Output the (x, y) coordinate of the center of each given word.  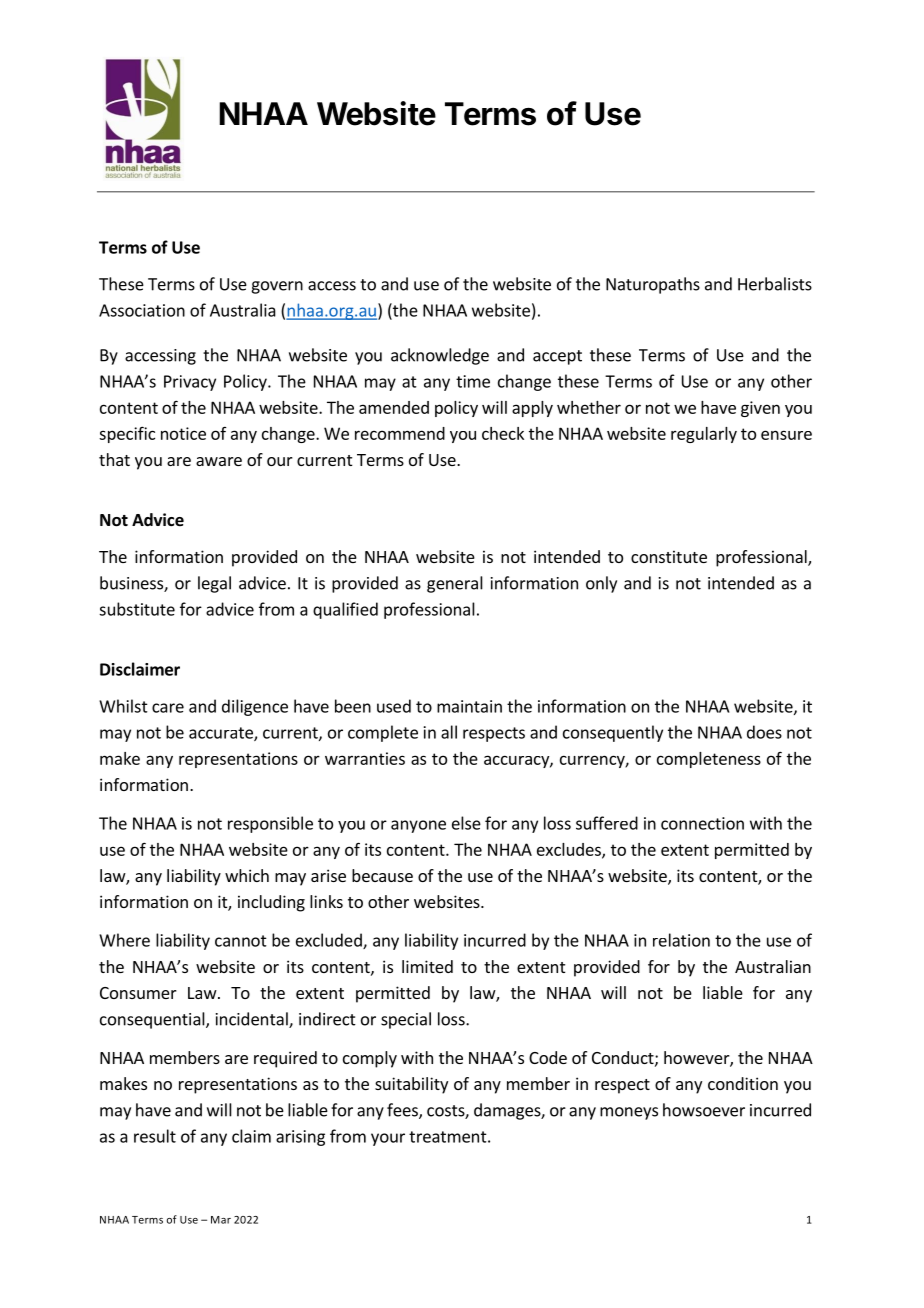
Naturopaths (653, 285)
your (388, 1139)
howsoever (704, 1110)
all (449, 732)
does (764, 732)
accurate (222, 734)
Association (142, 310)
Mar (221, 1220)
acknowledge (440, 356)
